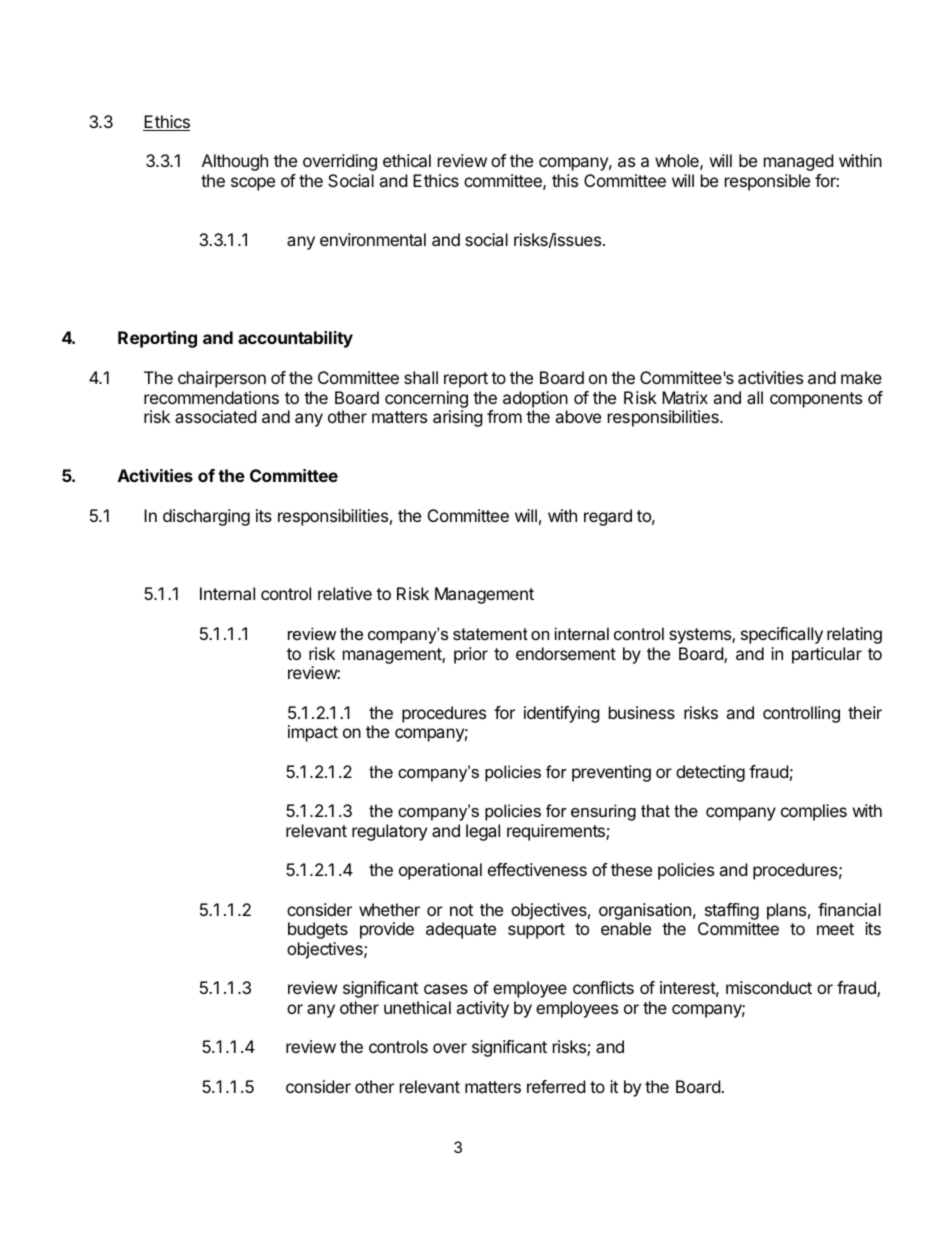 The width and height of the image is (952, 1233). What do you see at coordinates (816, 400) in the image?
I see `components` at bounding box center [816, 400].
